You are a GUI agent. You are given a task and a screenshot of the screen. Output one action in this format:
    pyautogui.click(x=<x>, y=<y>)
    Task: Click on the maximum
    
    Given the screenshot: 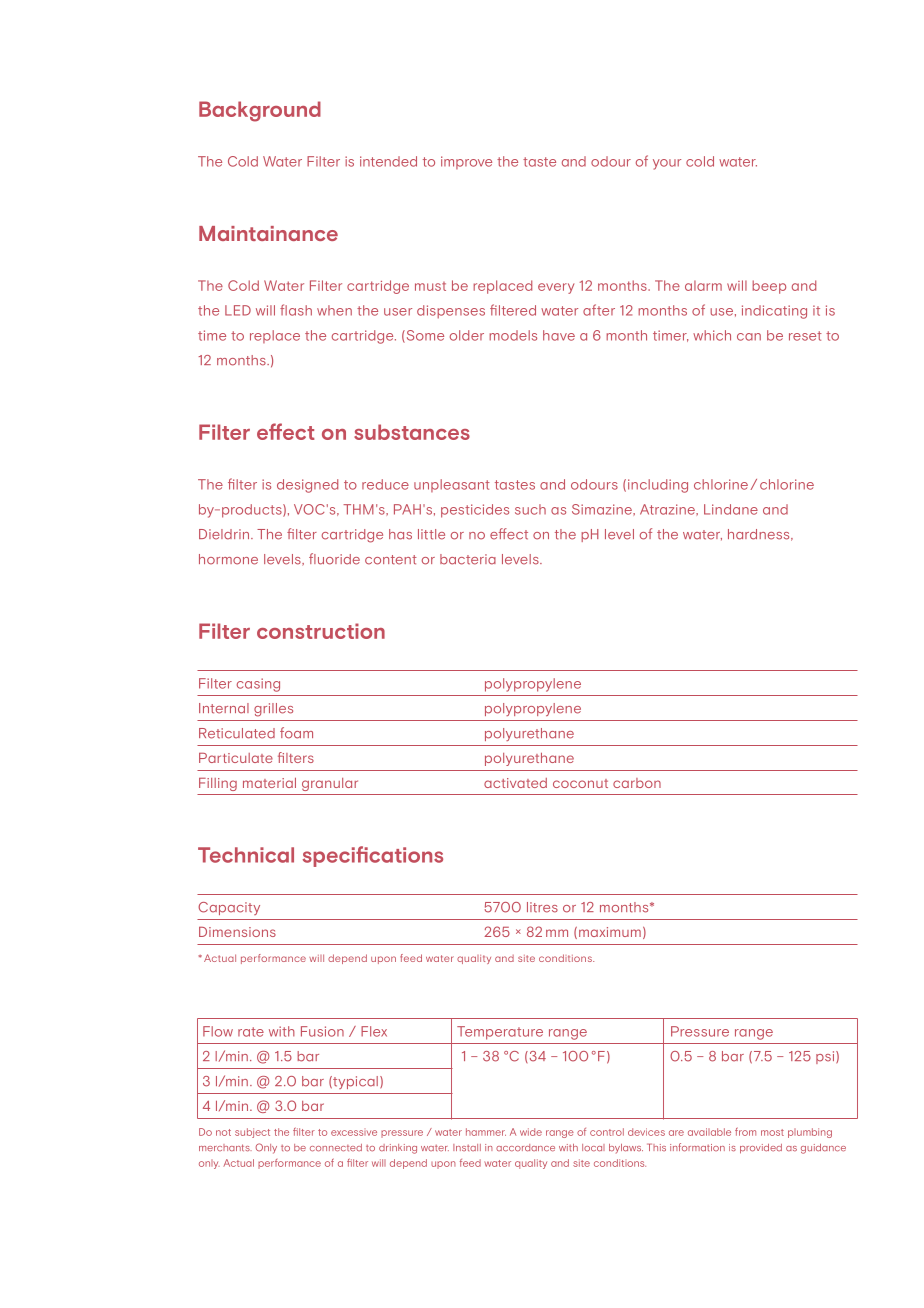 What is the action you would take?
    pyautogui.click(x=610, y=932)
